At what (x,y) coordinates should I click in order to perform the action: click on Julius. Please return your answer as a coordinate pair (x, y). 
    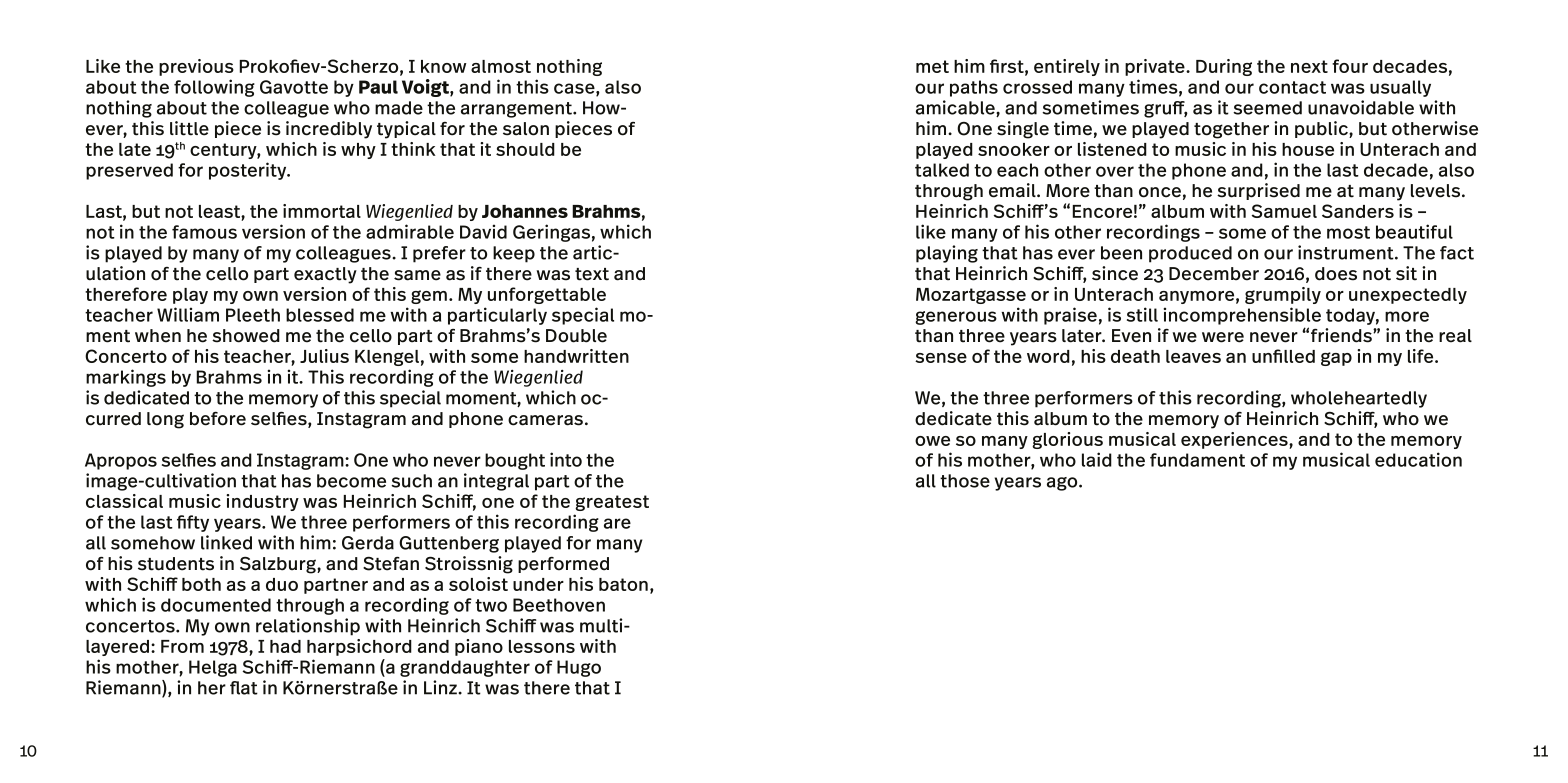
    Looking at the image, I should click on (324, 356).
